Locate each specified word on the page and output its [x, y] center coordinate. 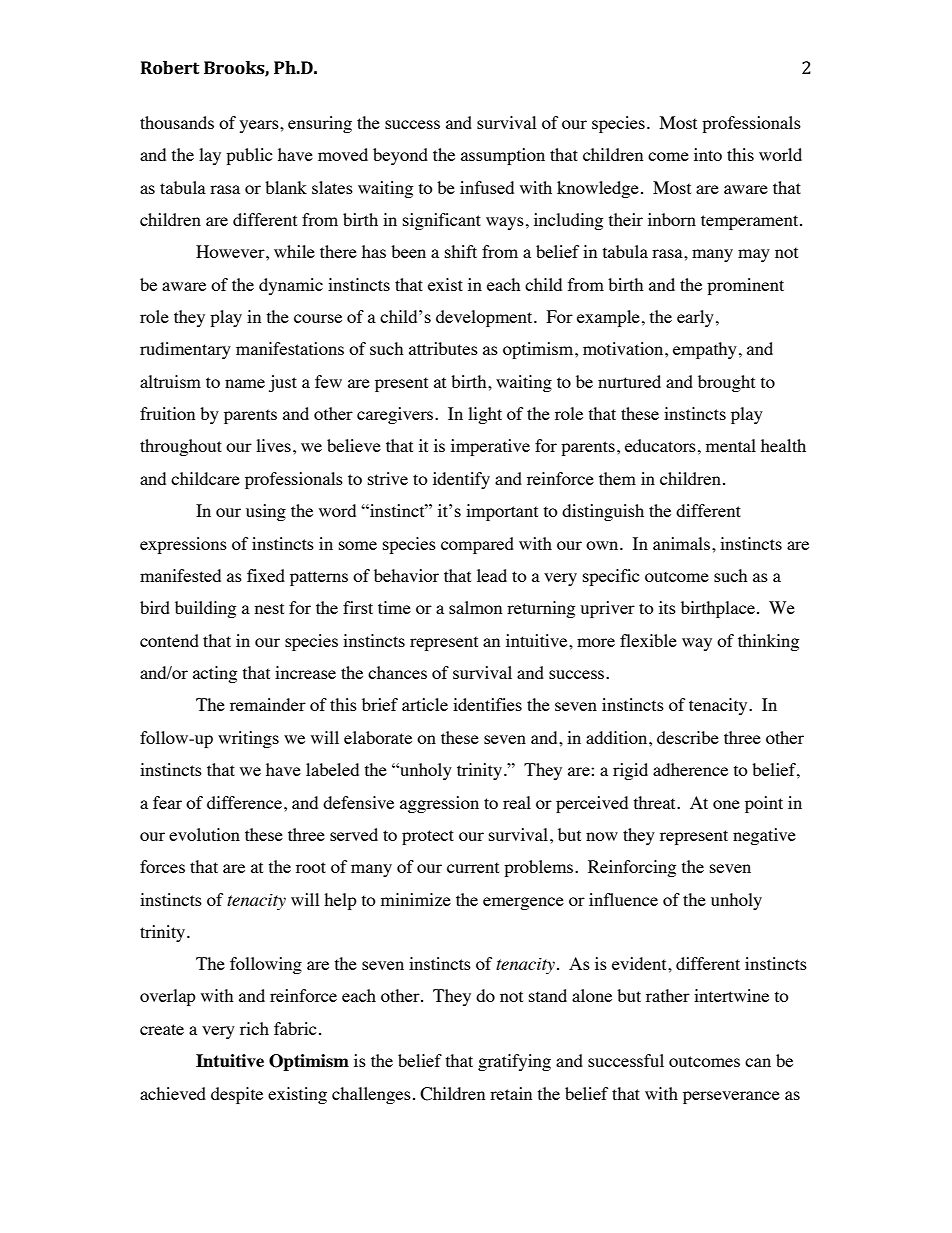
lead [492, 575]
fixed [266, 575]
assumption [503, 156]
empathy [705, 350]
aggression [439, 804]
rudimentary [185, 350]
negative [764, 836]
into [708, 154]
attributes [443, 348]
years [260, 126]
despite [237, 1095]
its [667, 607]
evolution [204, 834]
